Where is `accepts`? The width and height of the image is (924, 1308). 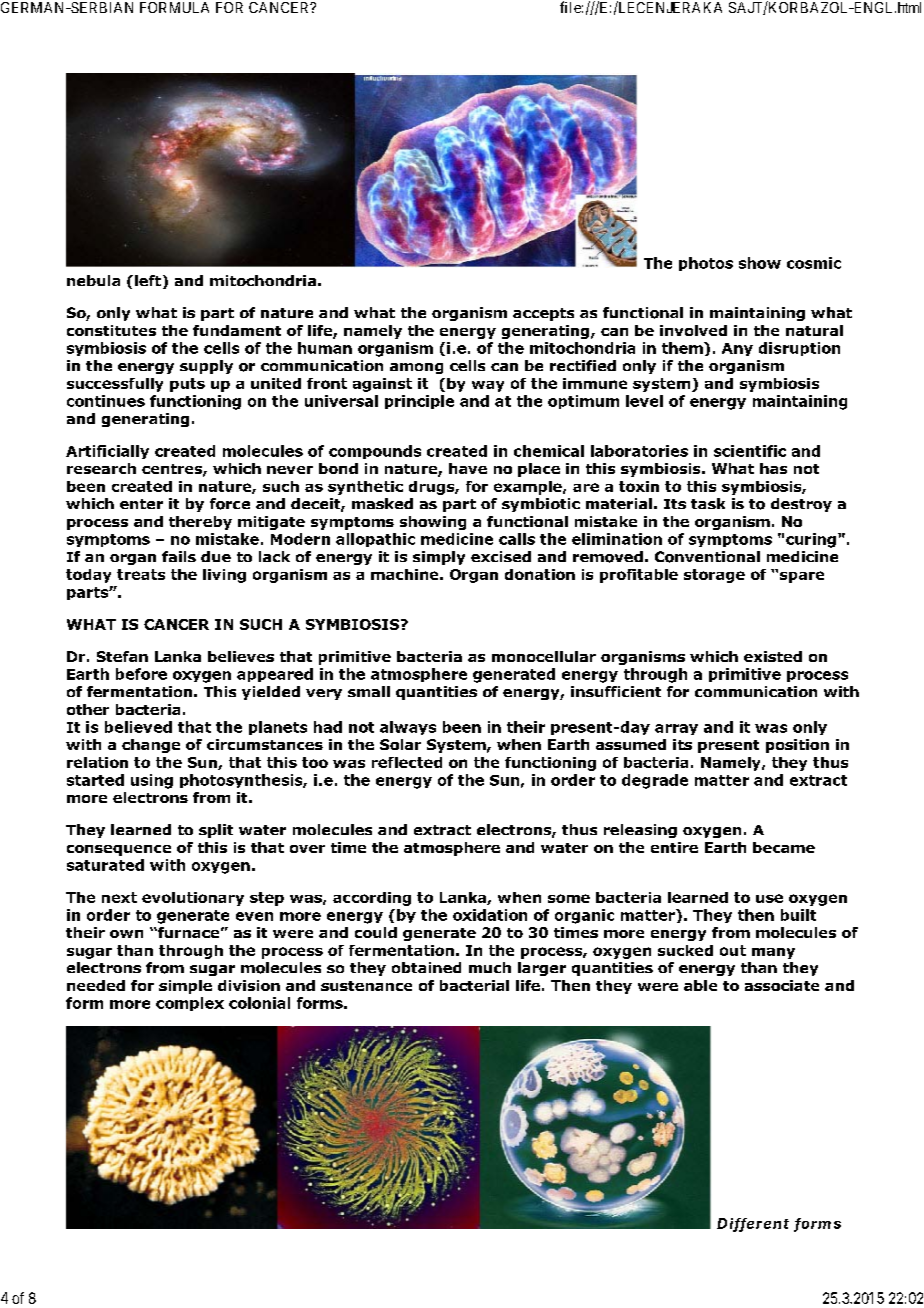 accepts is located at coordinates (543, 314).
